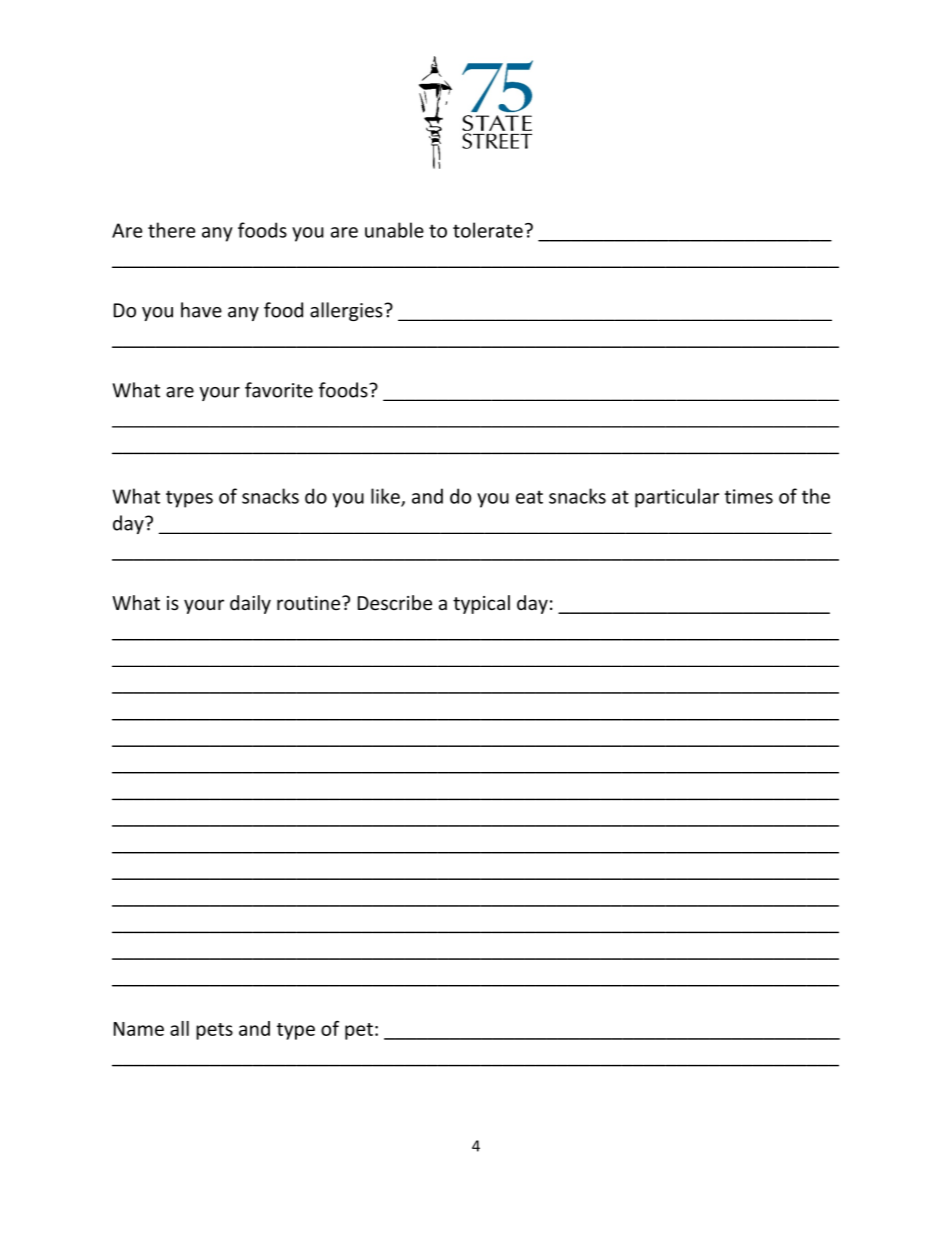  I want to click on routine, so click(308, 603).
